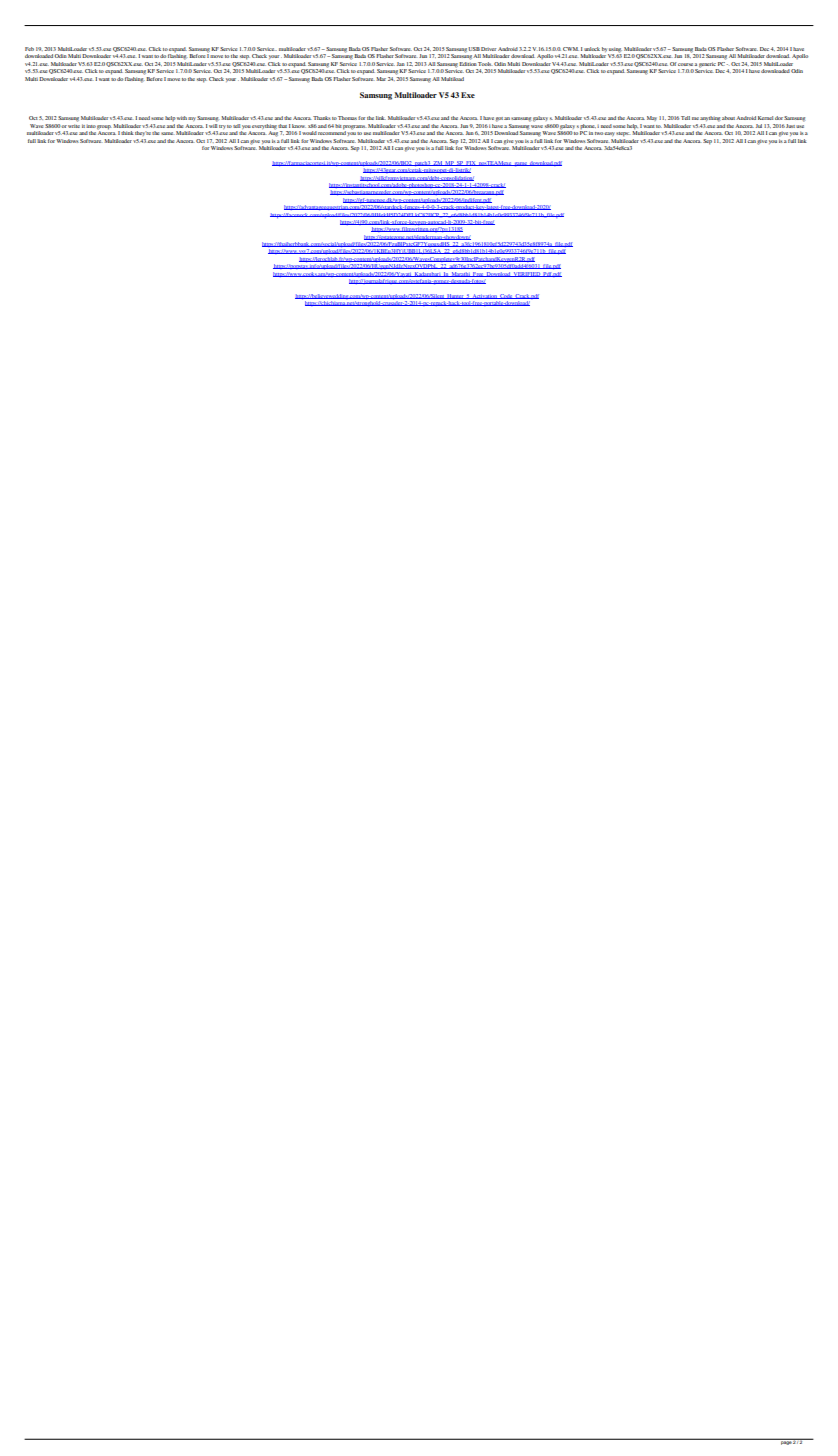  What do you see at coordinates (786, 1442) in the screenshot?
I see `page` at bounding box center [786, 1442].
